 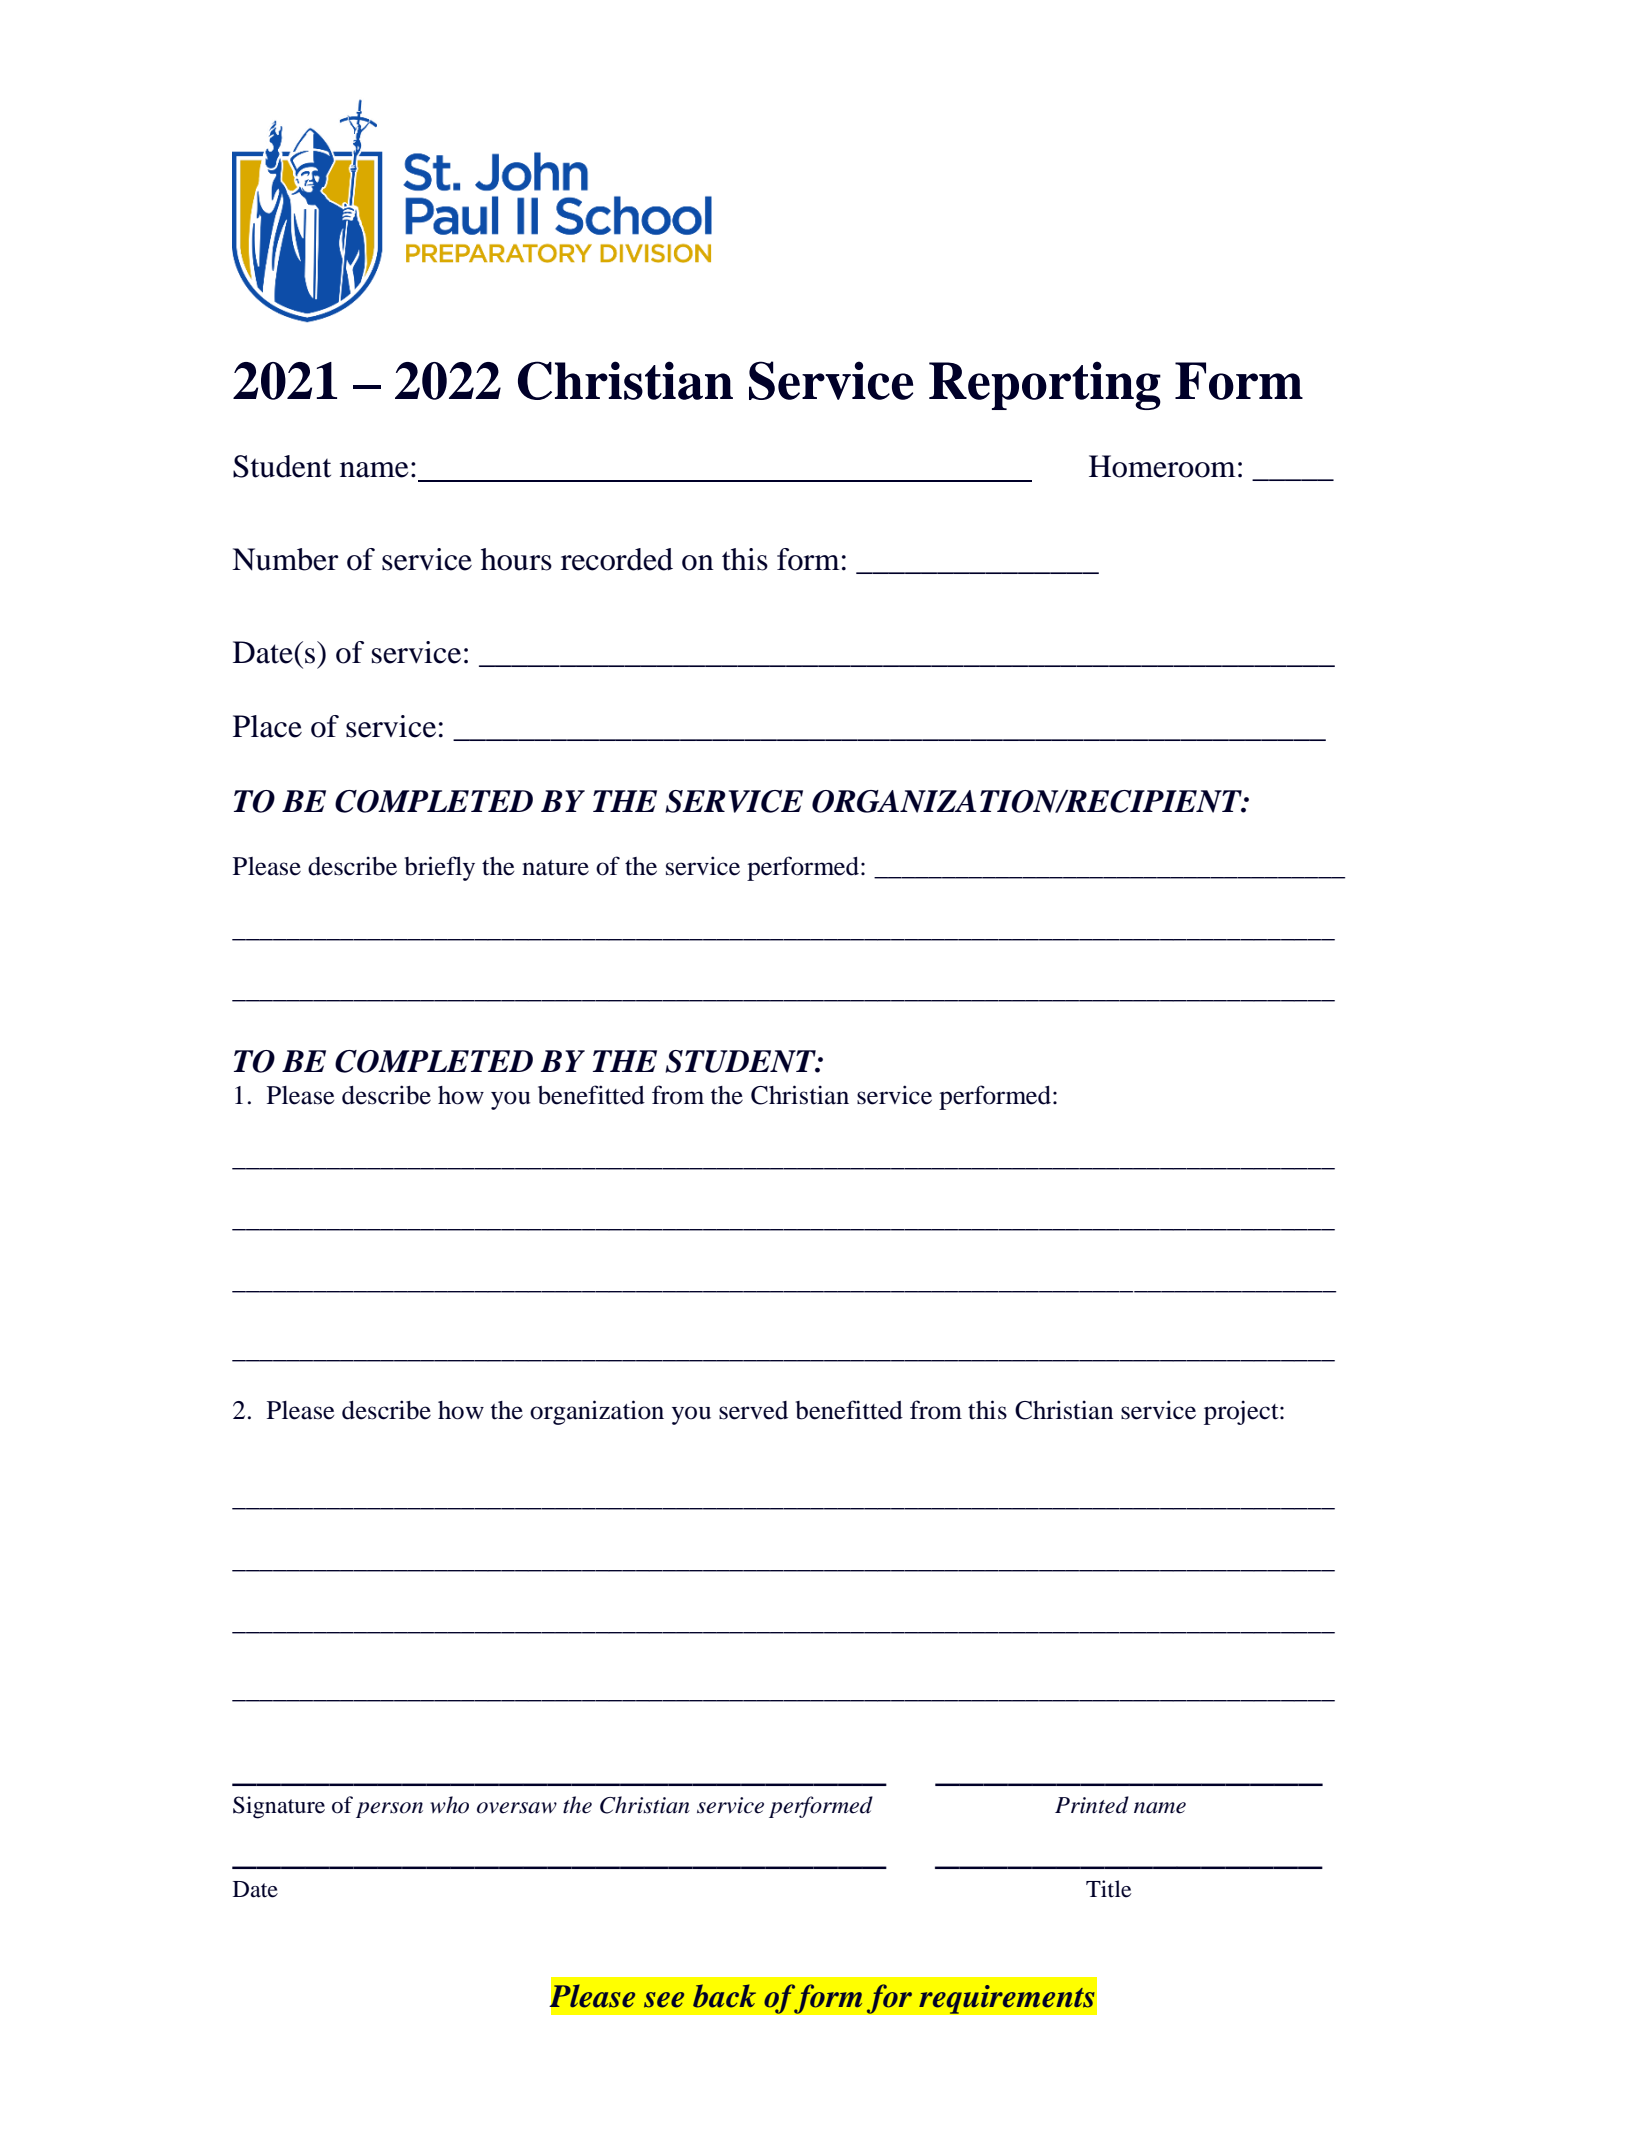 I want to click on Reporting, so click(x=1045, y=385).
